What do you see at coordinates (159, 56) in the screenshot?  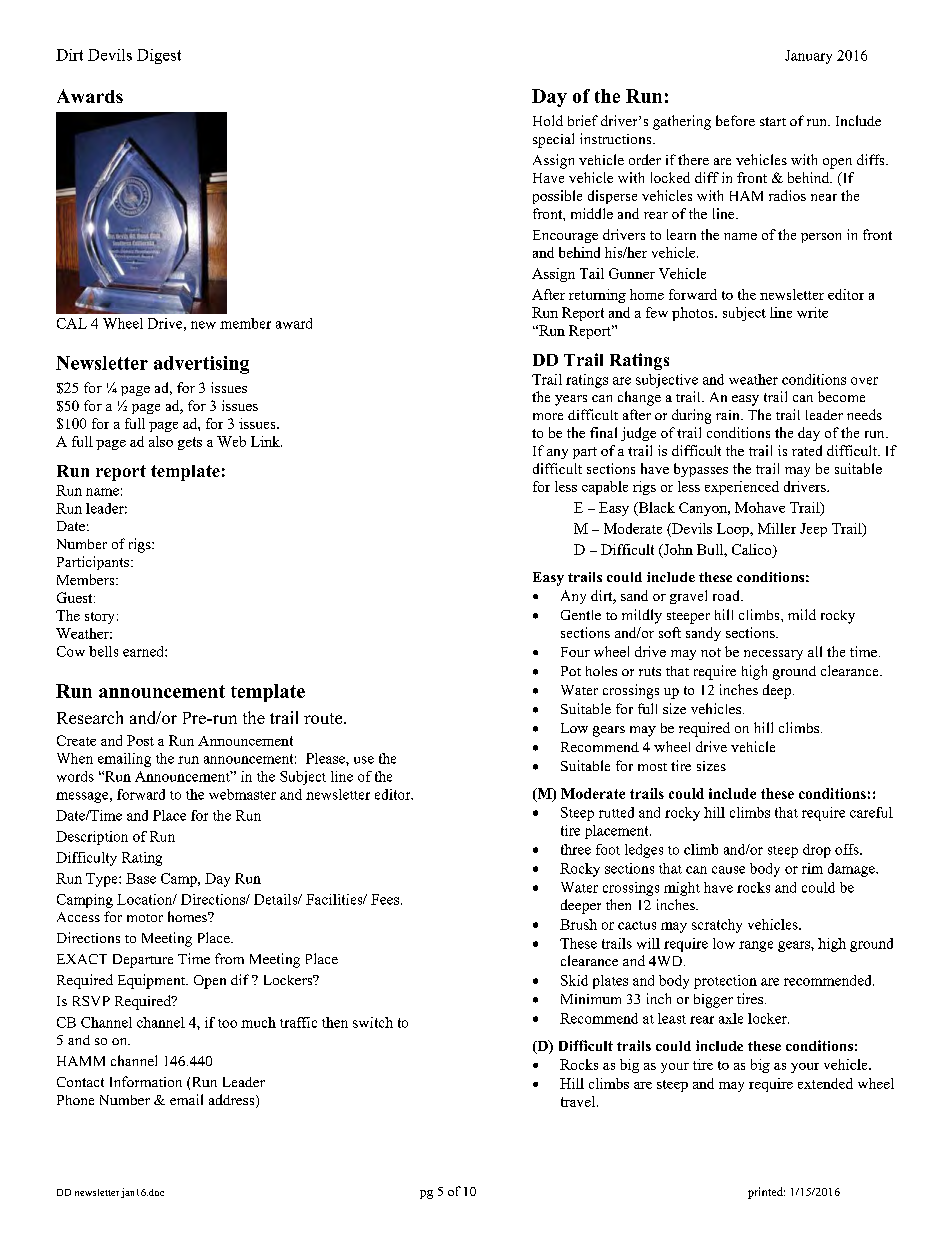 I see `Digest` at bounding box center [159, 56].
